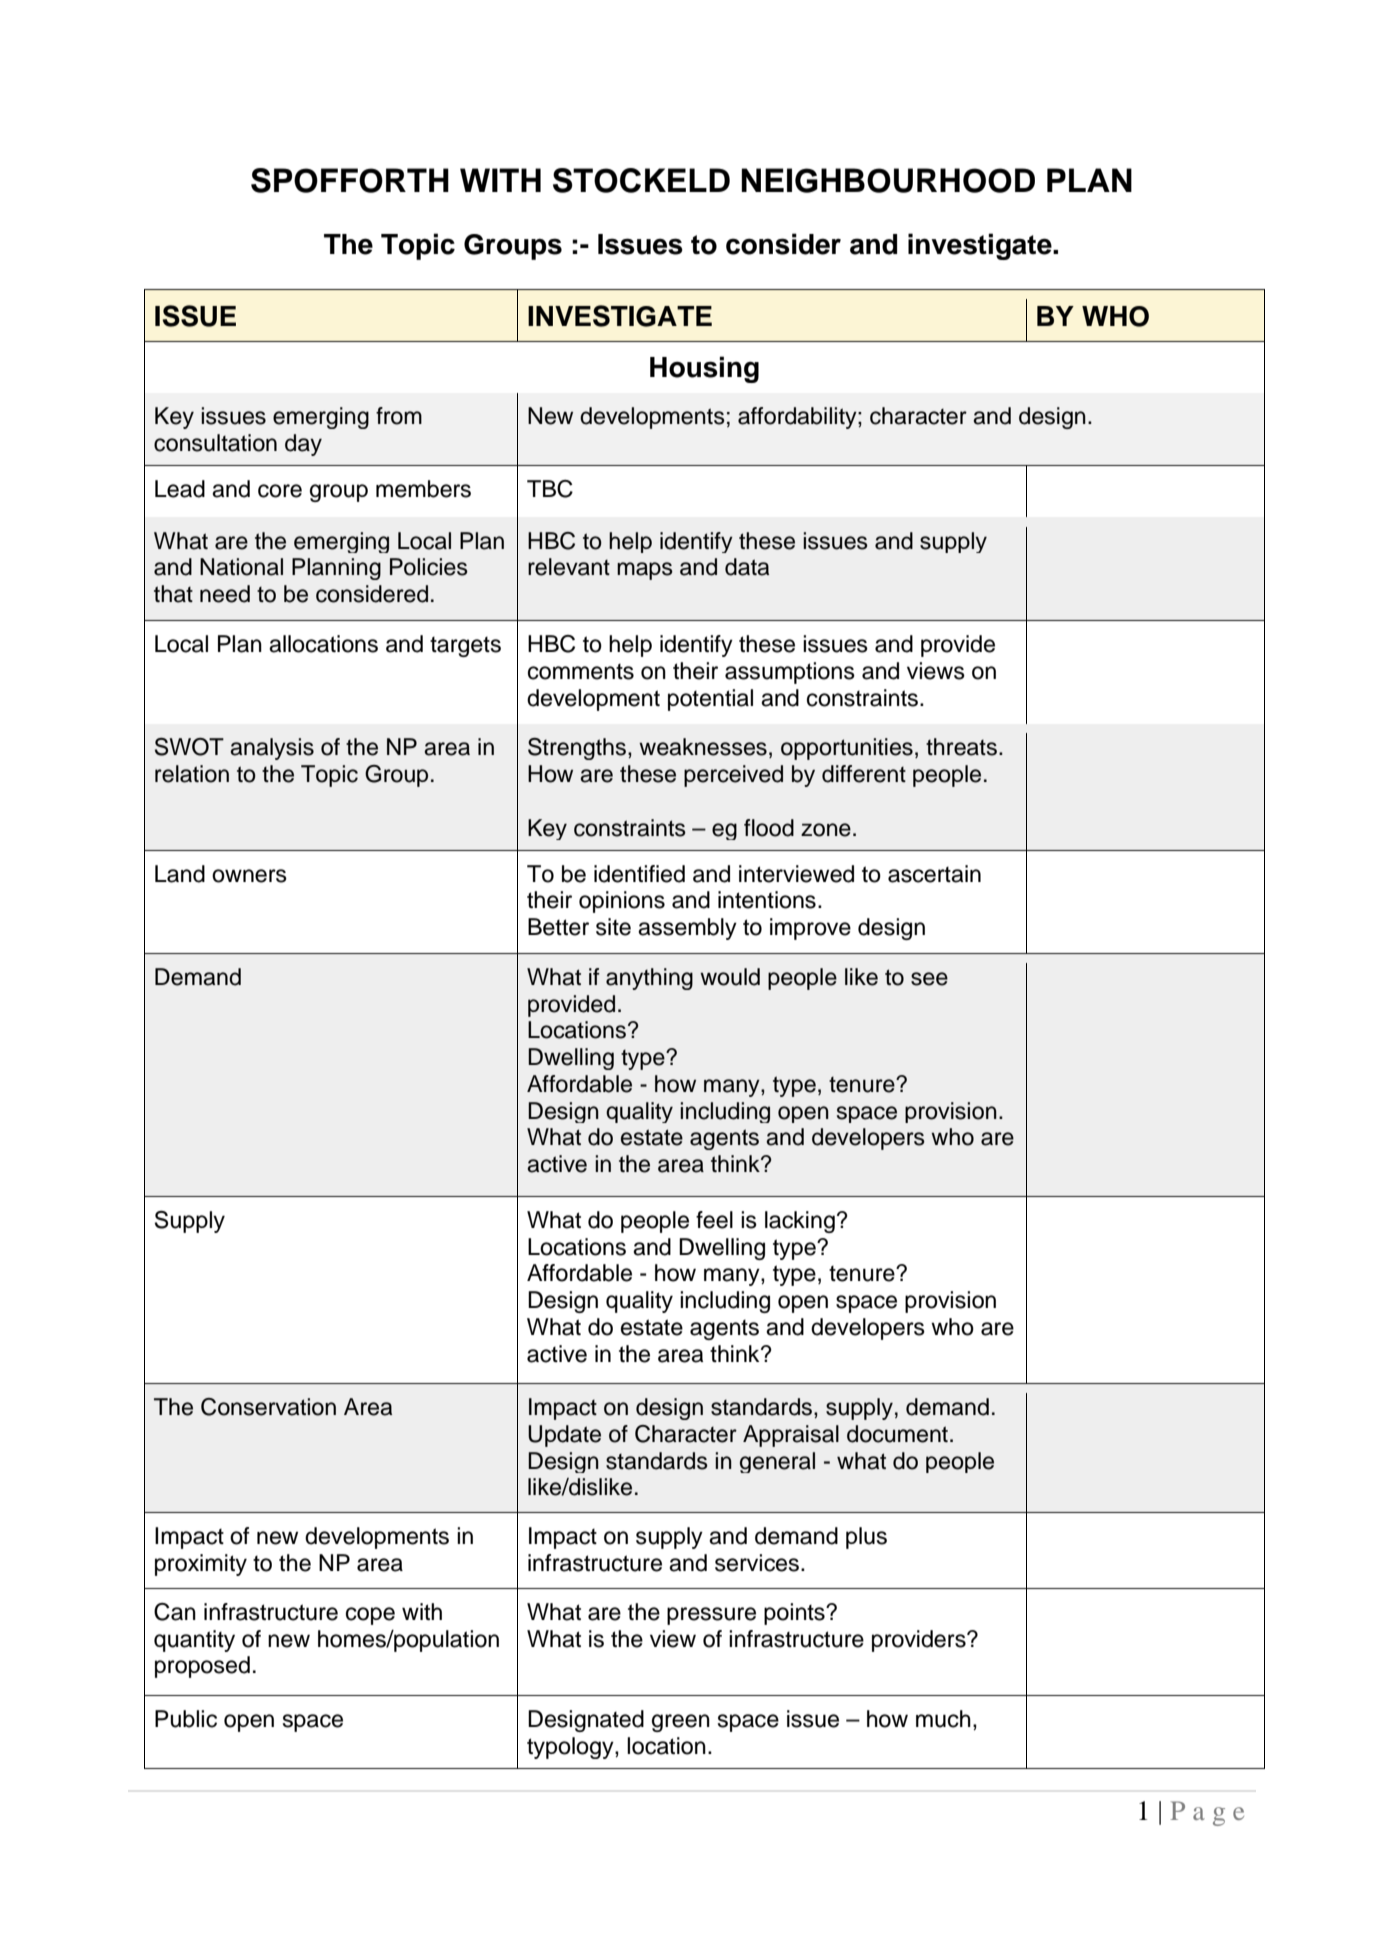 The width and height of the page is (1384, 1957). Describe the element at coordinates (186, 1719) in the page. I see `Public` at that location.
